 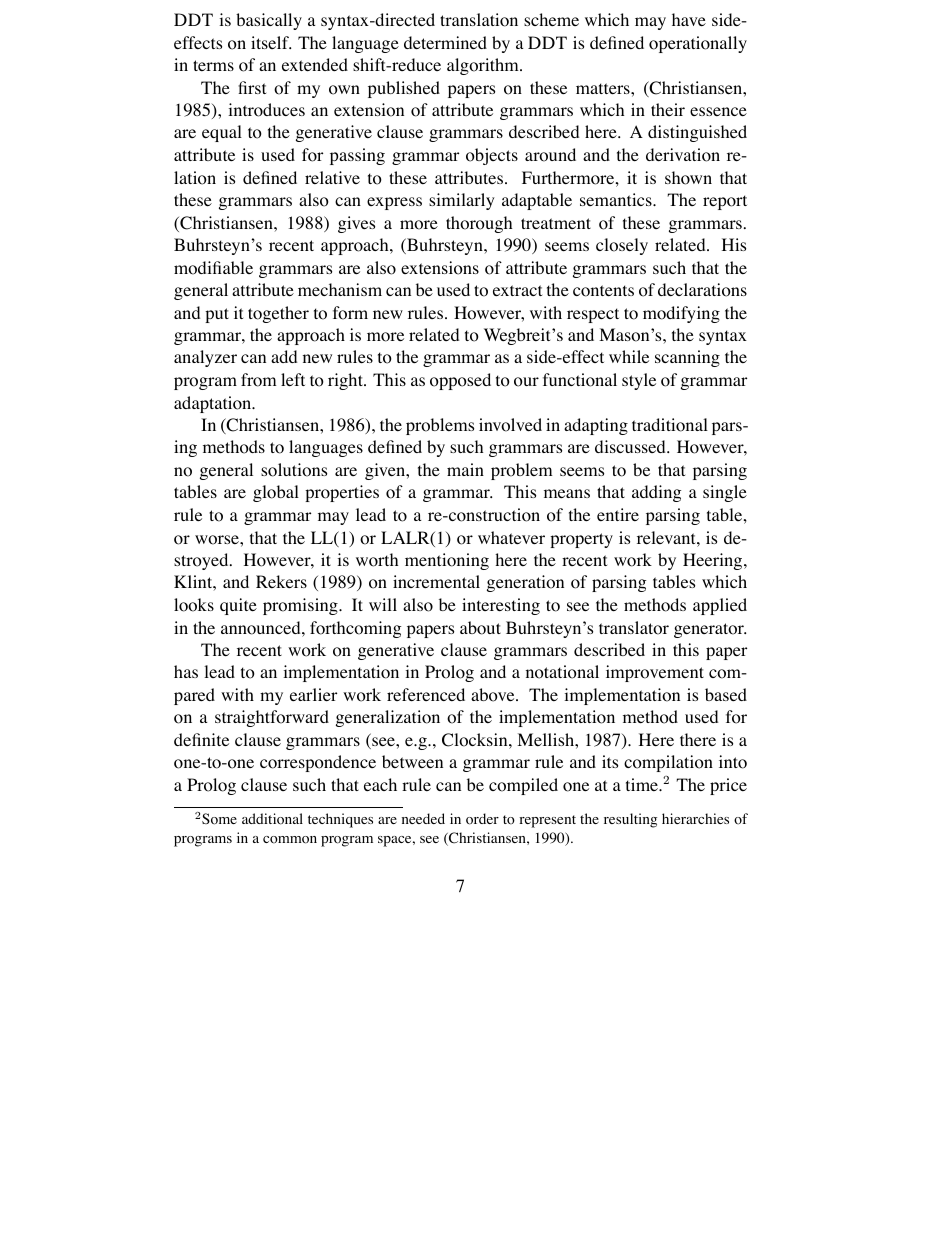 I want to click on about, so click(x=480, y=628).
